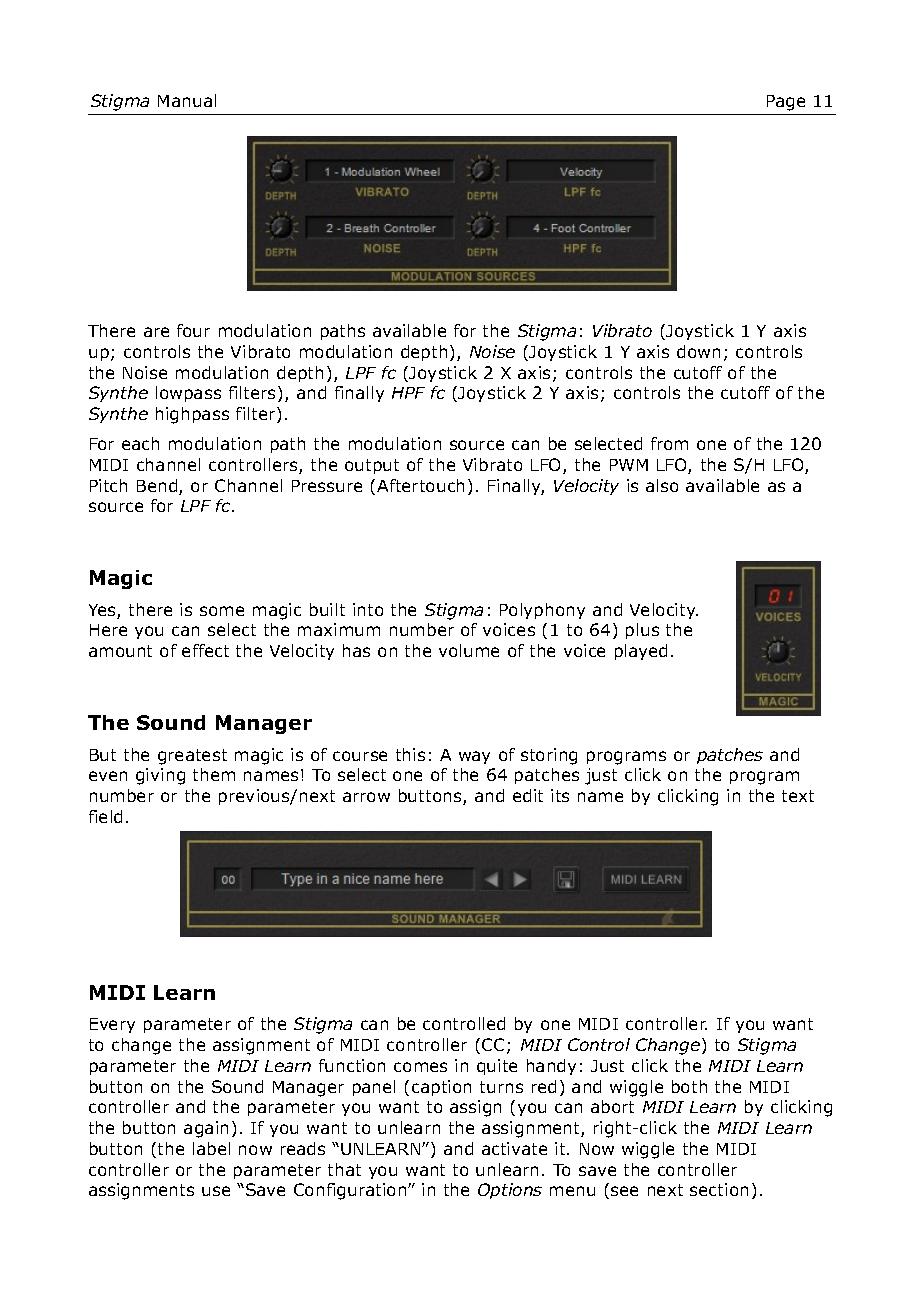  I want to click on down, so click(698, 351).
